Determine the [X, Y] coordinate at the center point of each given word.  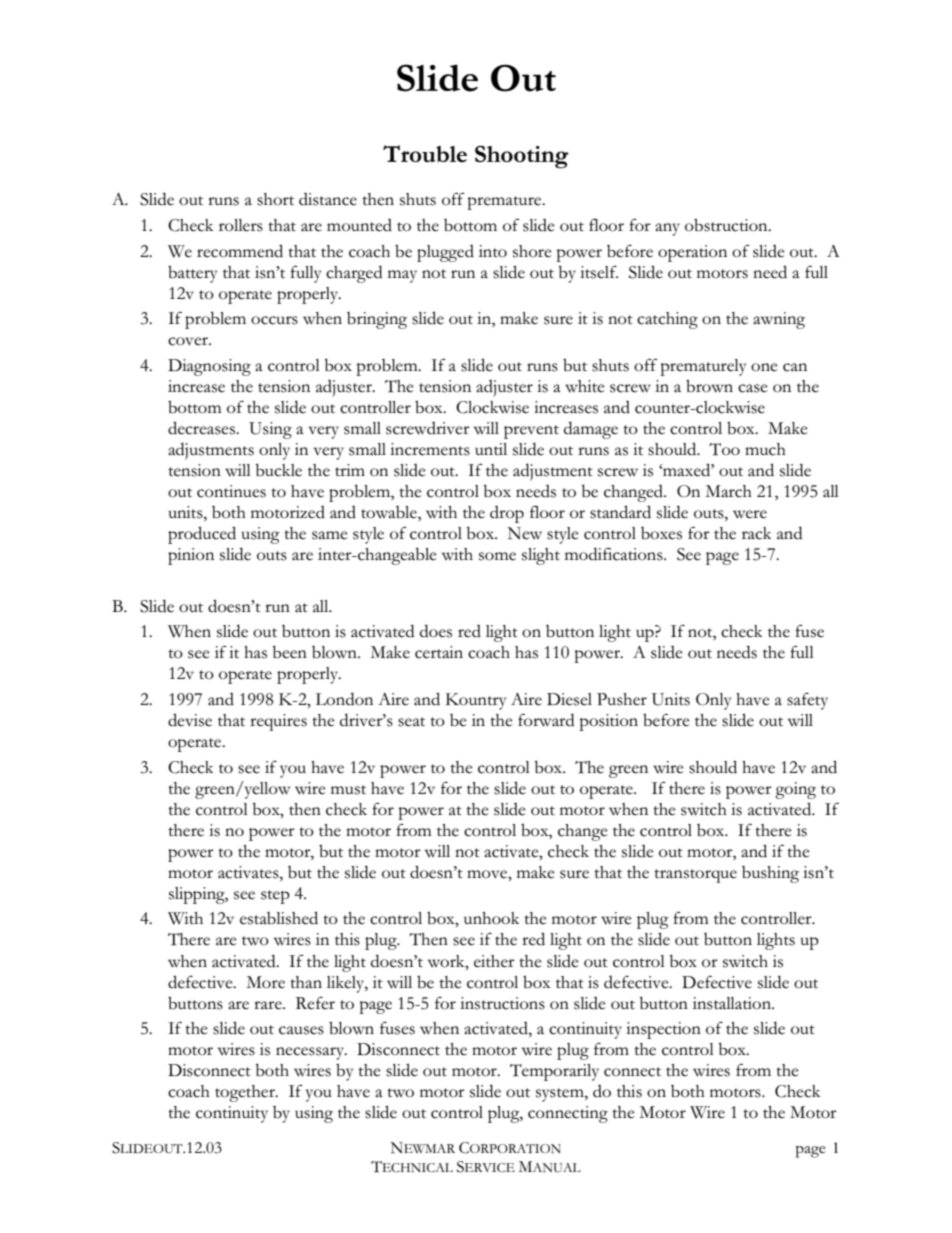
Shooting [522, 157]
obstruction [727, 225]
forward [546, 720]
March [728, 491]
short [275, 199]
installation [733, 1003]
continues [231, 491]
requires [278, 722]
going [795, 790]
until [491, 449]
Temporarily [554, 1072]
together [246, 1093]
